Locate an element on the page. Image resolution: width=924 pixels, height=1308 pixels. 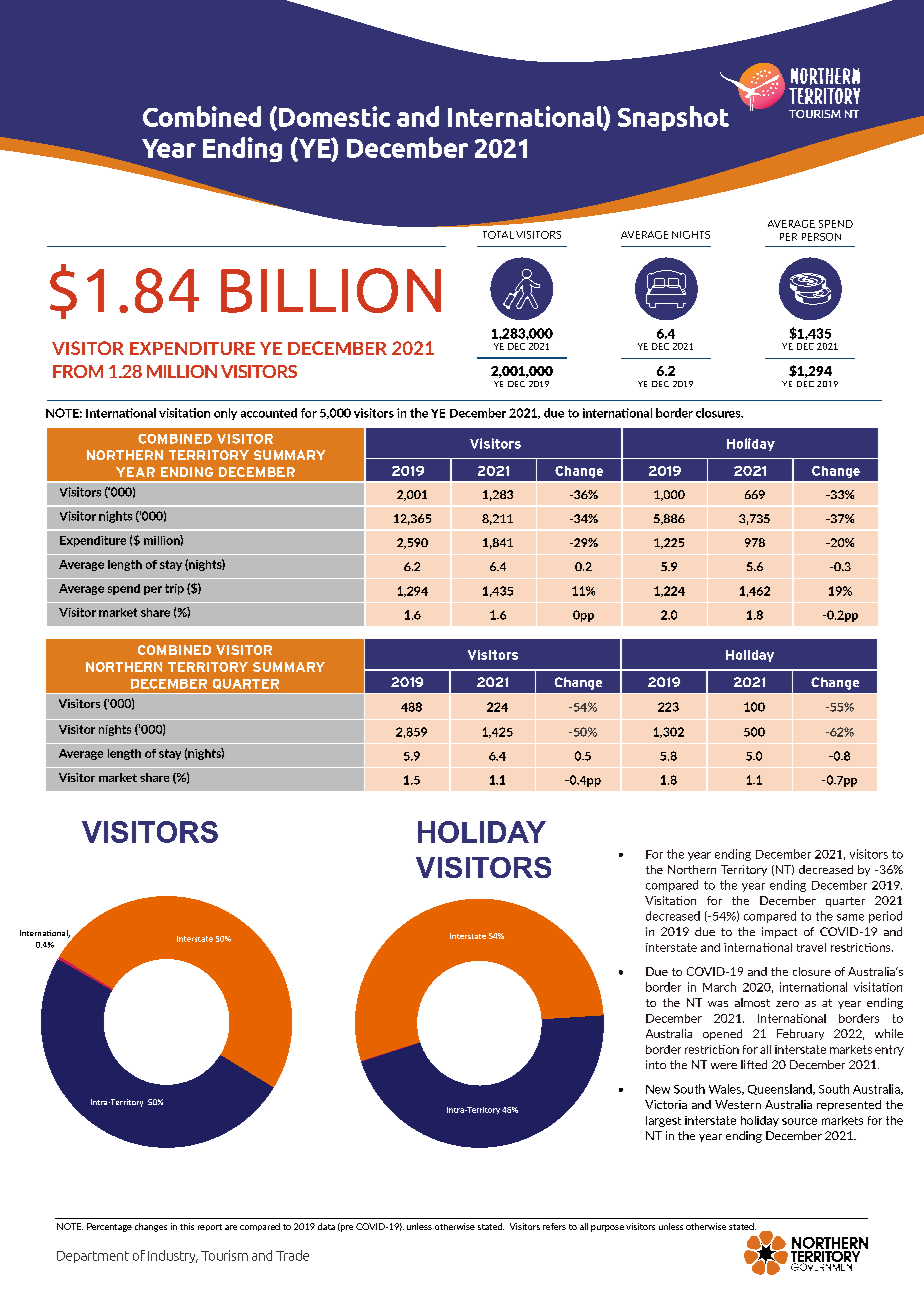
Domestic is located at coordinates (333, 117).
